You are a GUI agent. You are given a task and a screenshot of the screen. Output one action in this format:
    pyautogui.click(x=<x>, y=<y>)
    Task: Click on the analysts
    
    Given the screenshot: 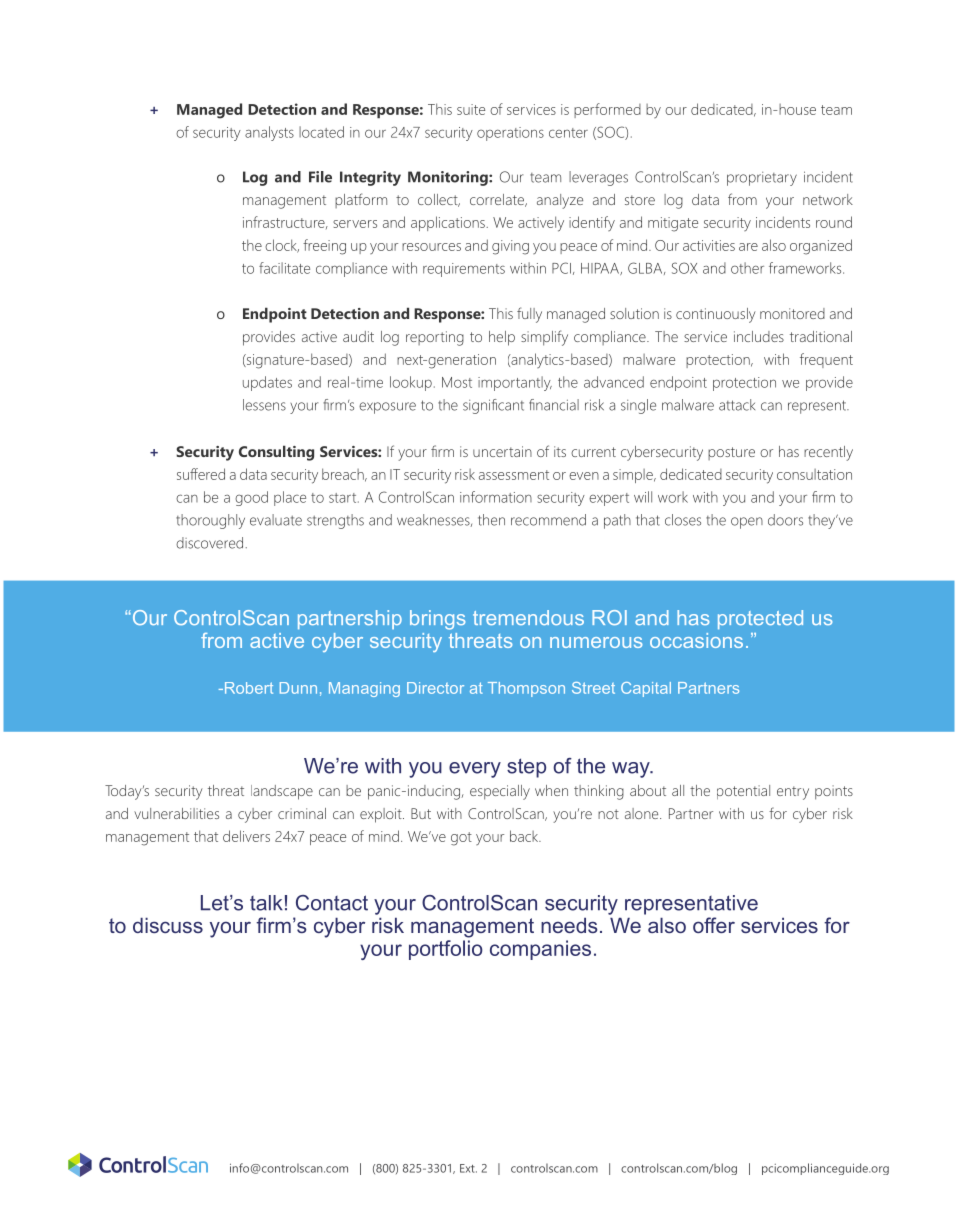 What is the action you would take?
    pyautogui.click(x=269, y=133)
